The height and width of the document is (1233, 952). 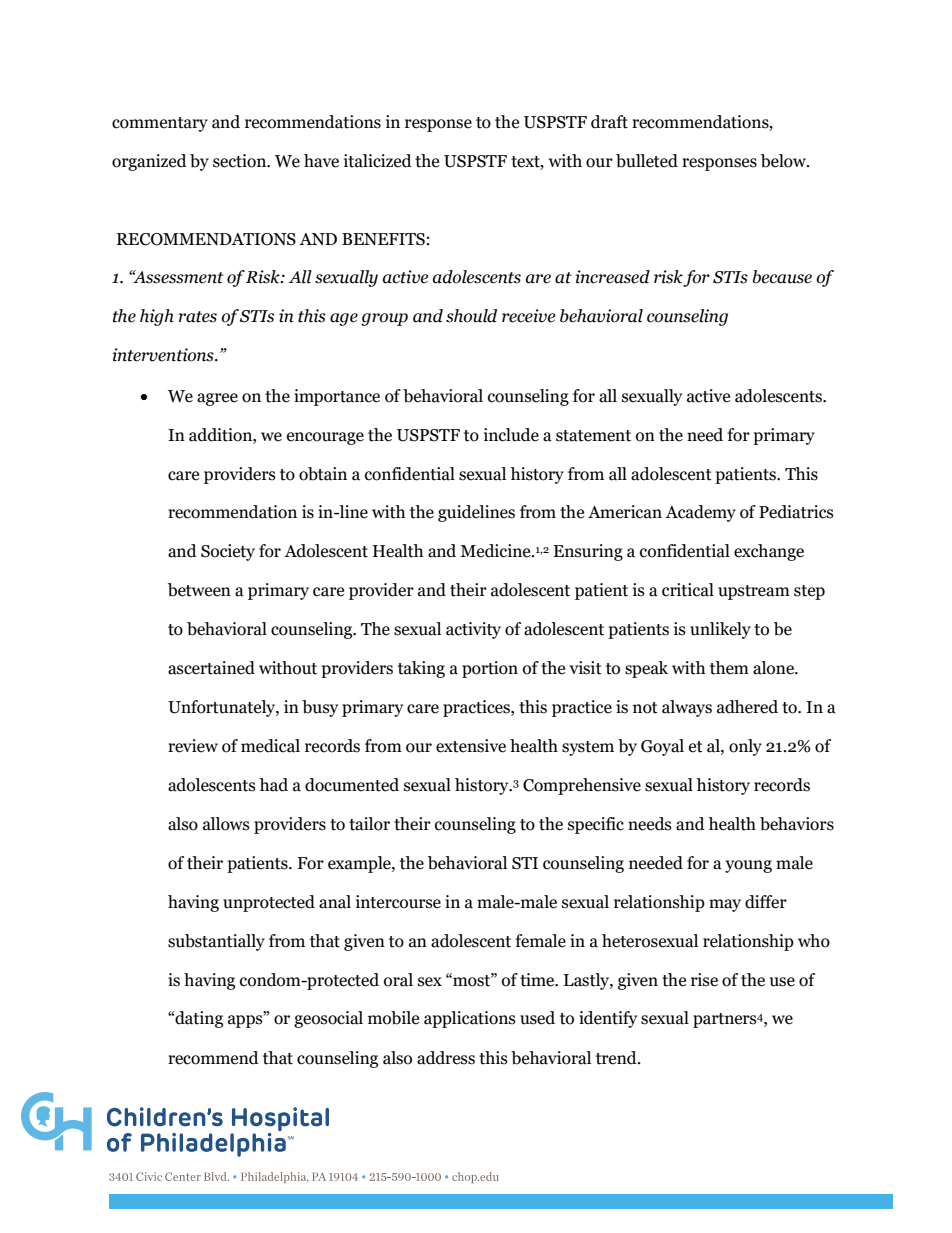 What do you see at coordinates (511, 435) in the document?
I see `include` at bounding box center [511, 435].
